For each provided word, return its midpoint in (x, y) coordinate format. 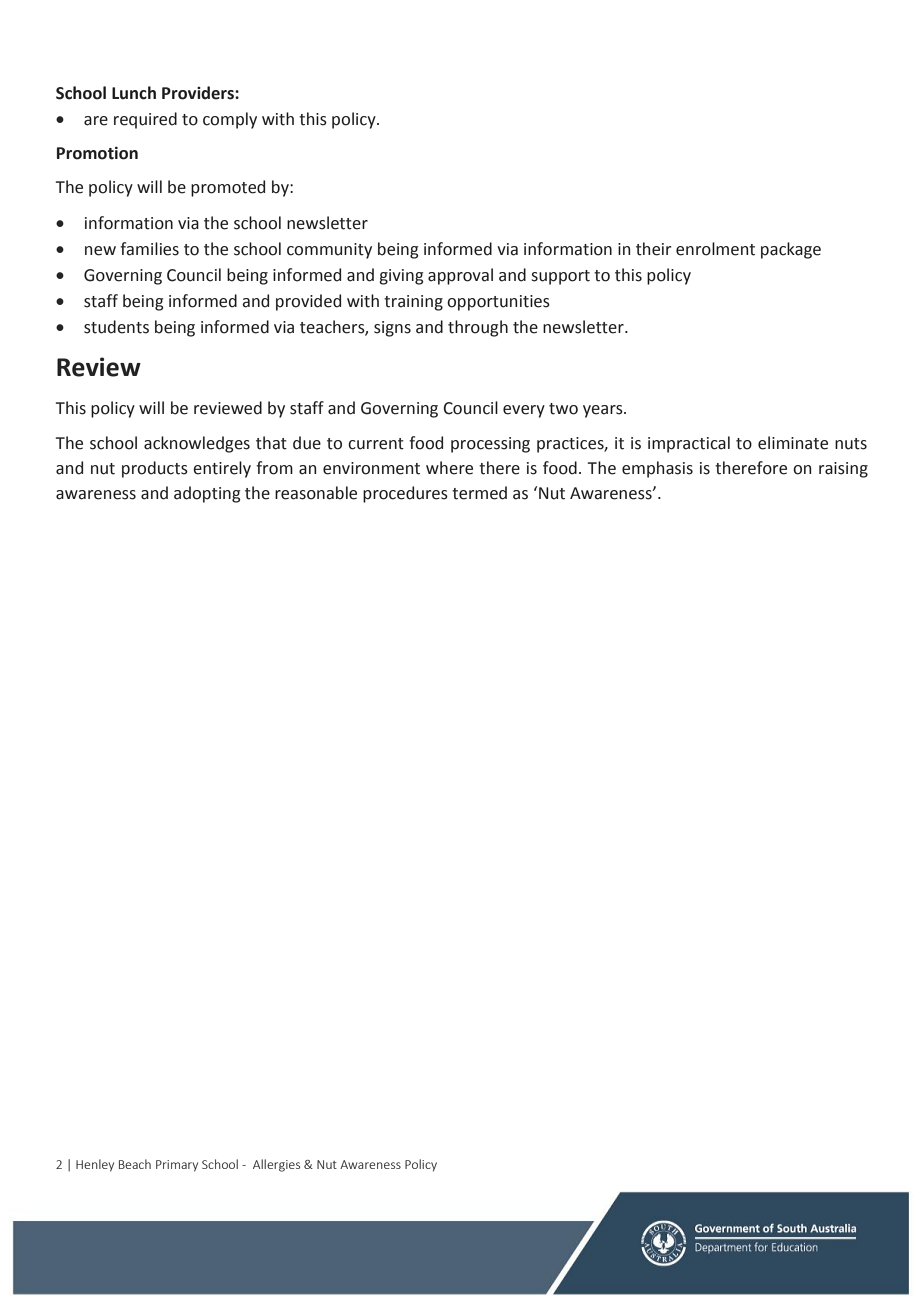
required (145, 120)
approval (460, 276)
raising (843, 470)
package (791, 250)
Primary (177, 1166)
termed (479, 493)
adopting (207, 494)
